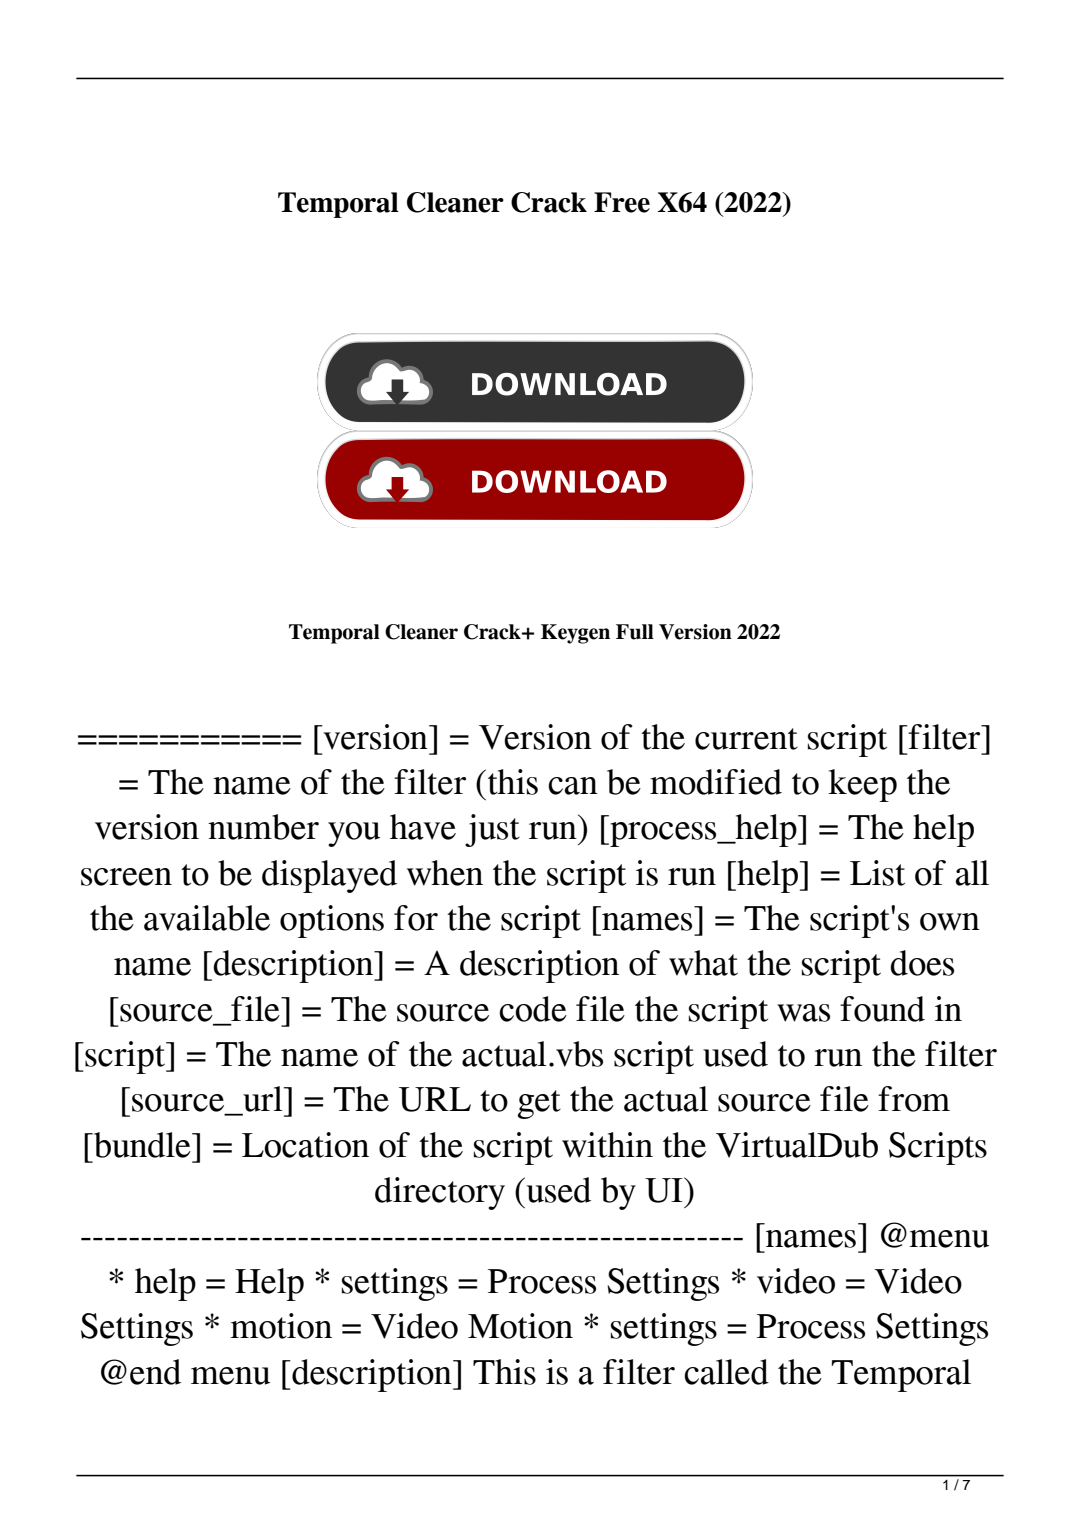 Image resolution: width=1080 pixels, height=1527 pixels. What do you see at coordinates (533, 1009) in the screenshot?
I see `code` at bounding box center [533, 1009].
